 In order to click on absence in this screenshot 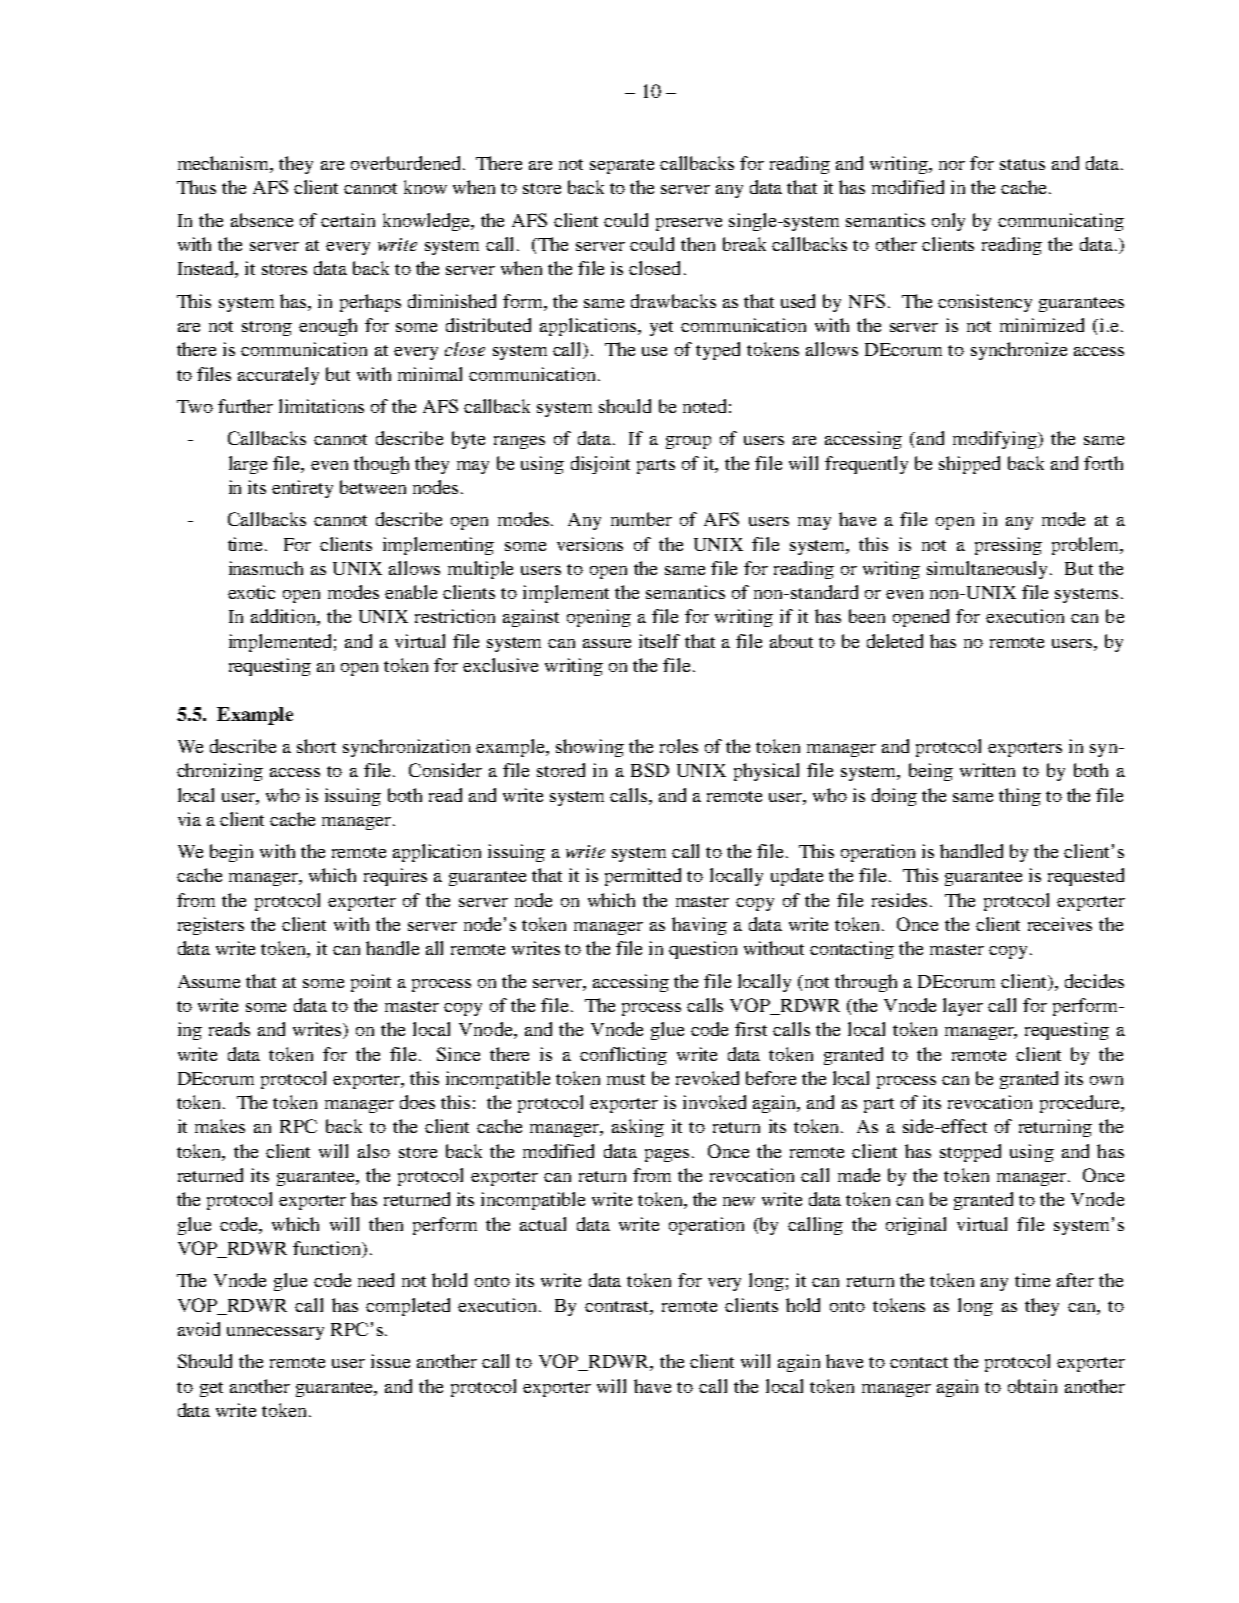, I will do `click(262, 220)`.
